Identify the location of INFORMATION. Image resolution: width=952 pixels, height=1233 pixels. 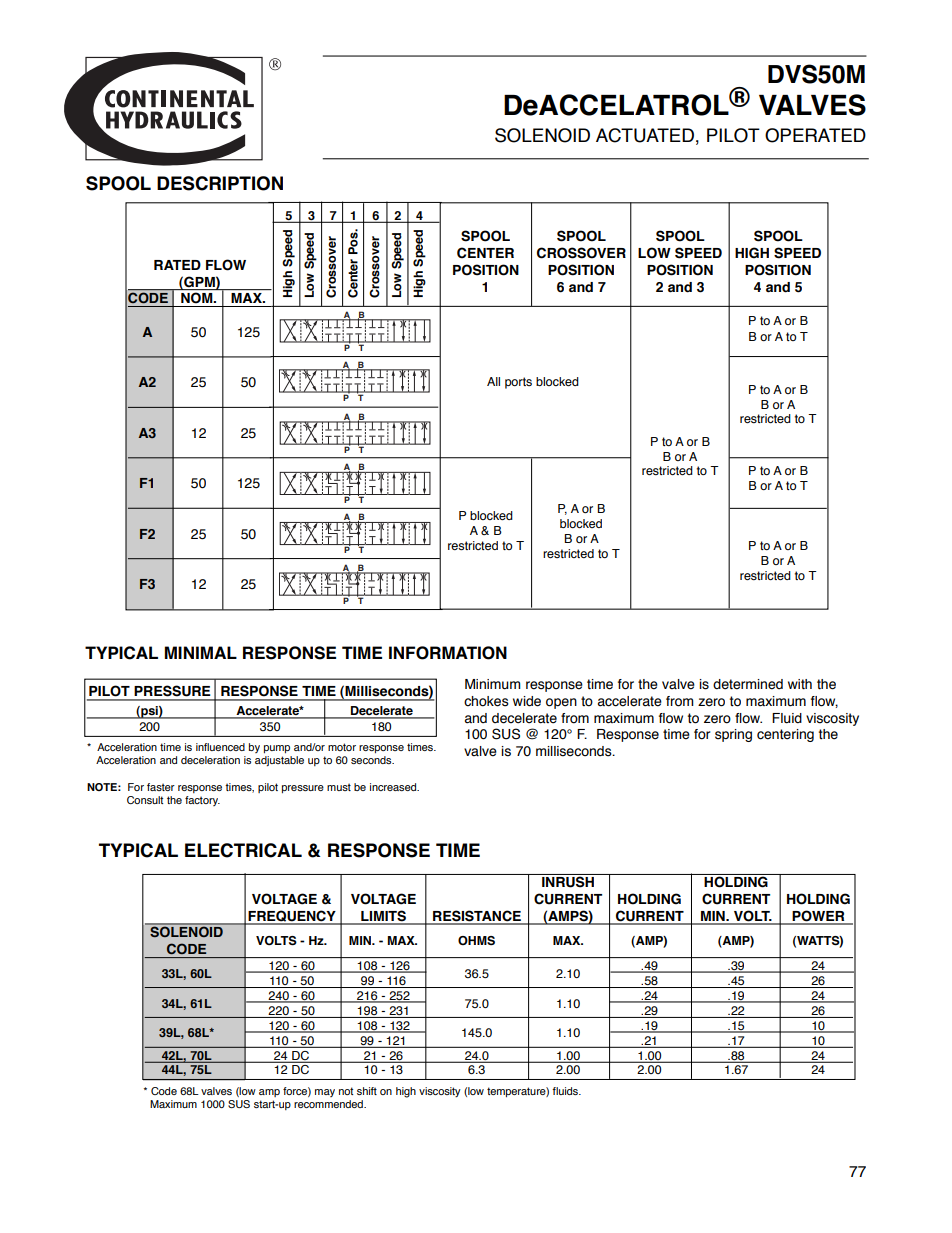
(448, 653).
